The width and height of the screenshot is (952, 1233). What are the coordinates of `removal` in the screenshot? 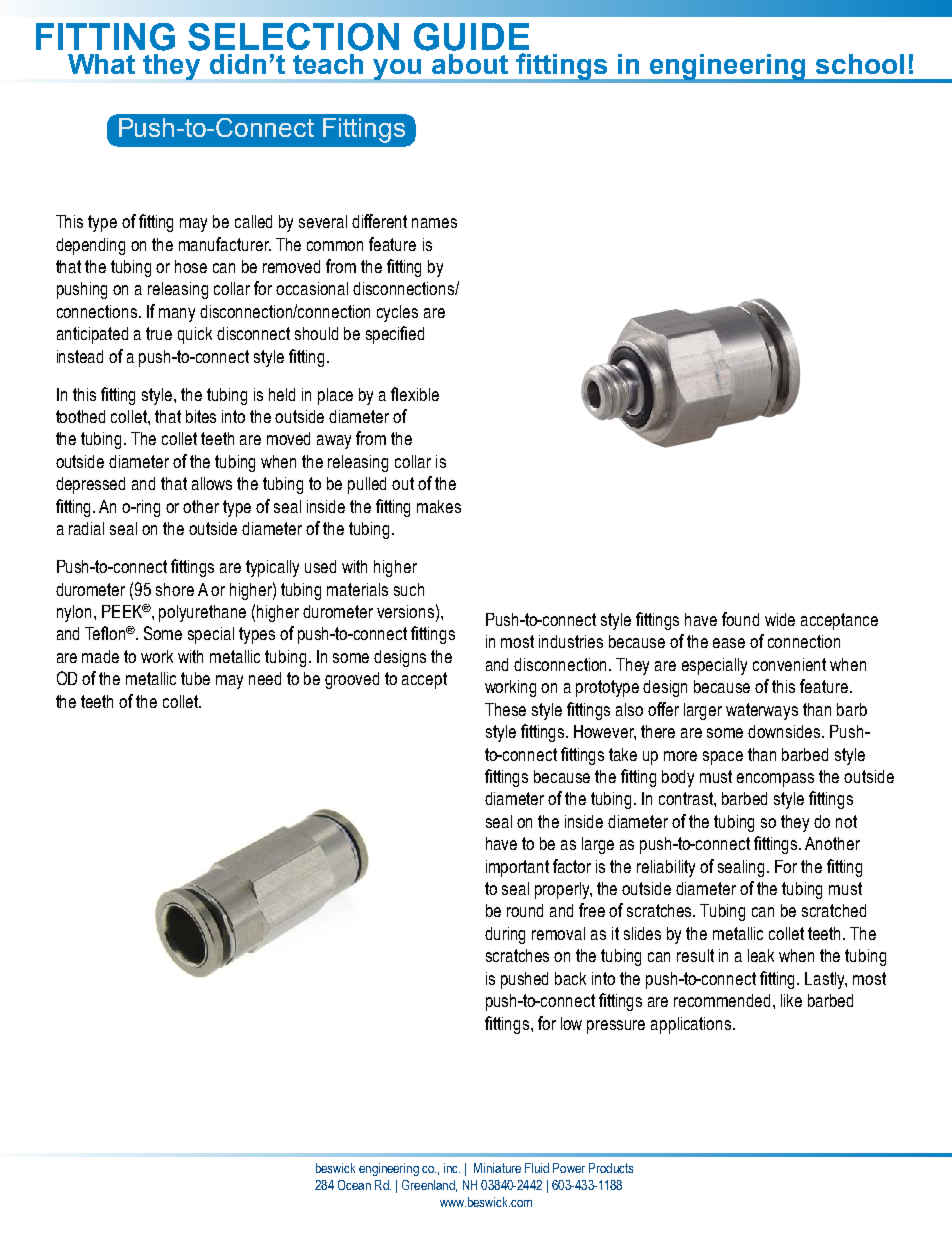 It's located at (558, 933).
